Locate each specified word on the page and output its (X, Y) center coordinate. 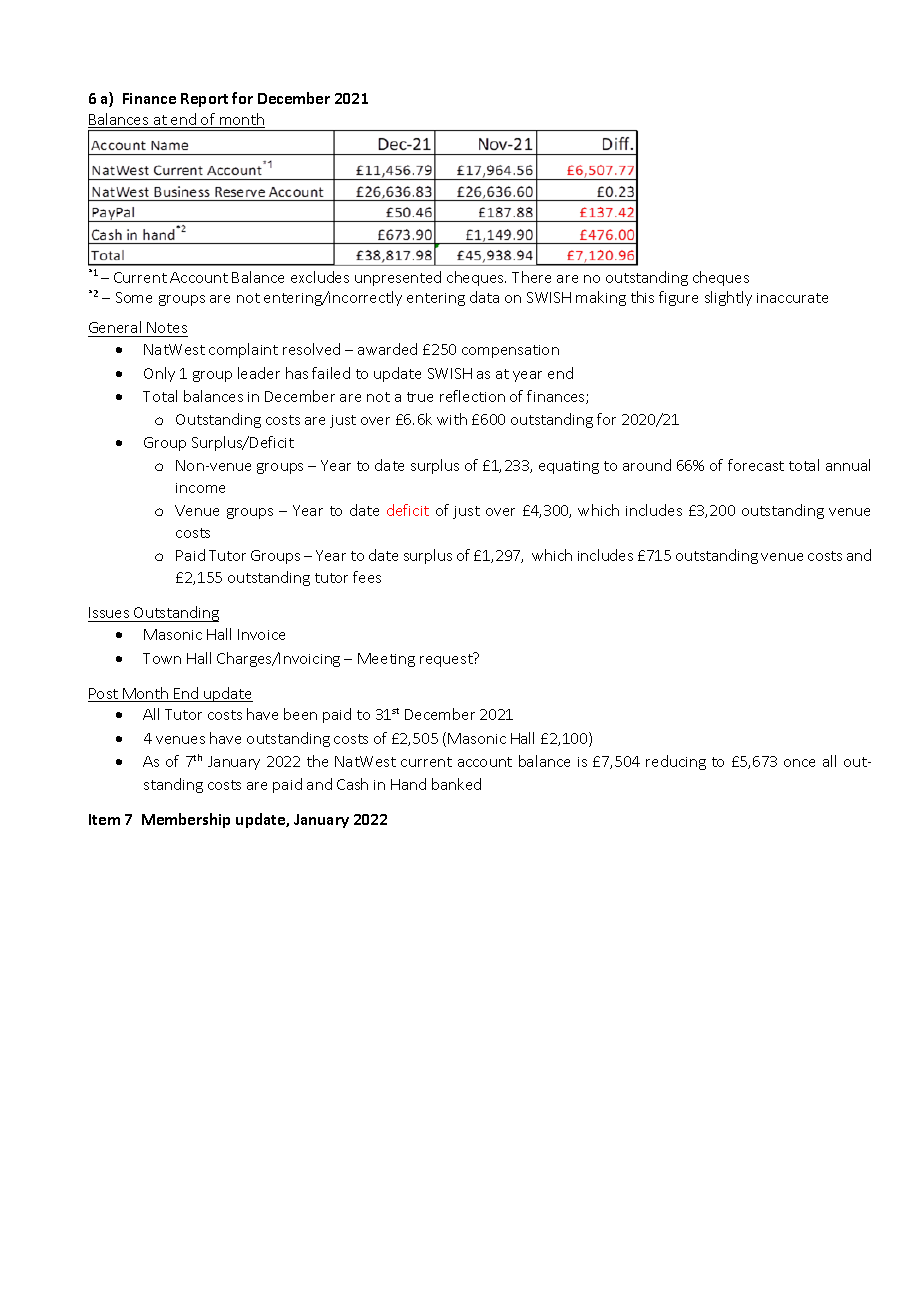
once (799, 763)
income (200, 488)
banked (456, 784)
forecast (756, 465)
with (452, 419)
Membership (186, 820)
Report (204, 100)
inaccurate (792, 298)
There (531, 277)
